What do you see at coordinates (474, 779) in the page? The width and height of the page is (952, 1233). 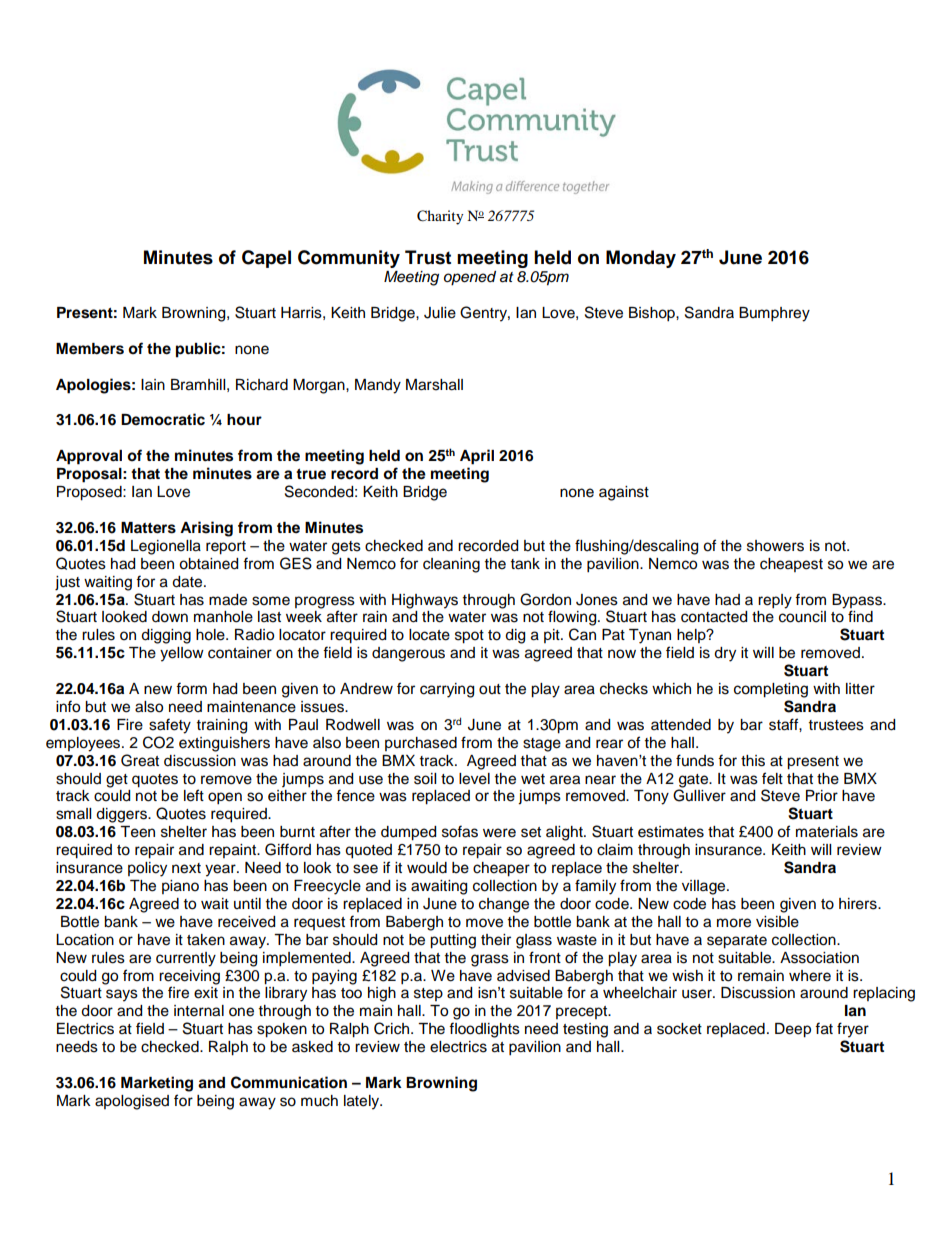 I see `level` at bounding box center [474, 779].
